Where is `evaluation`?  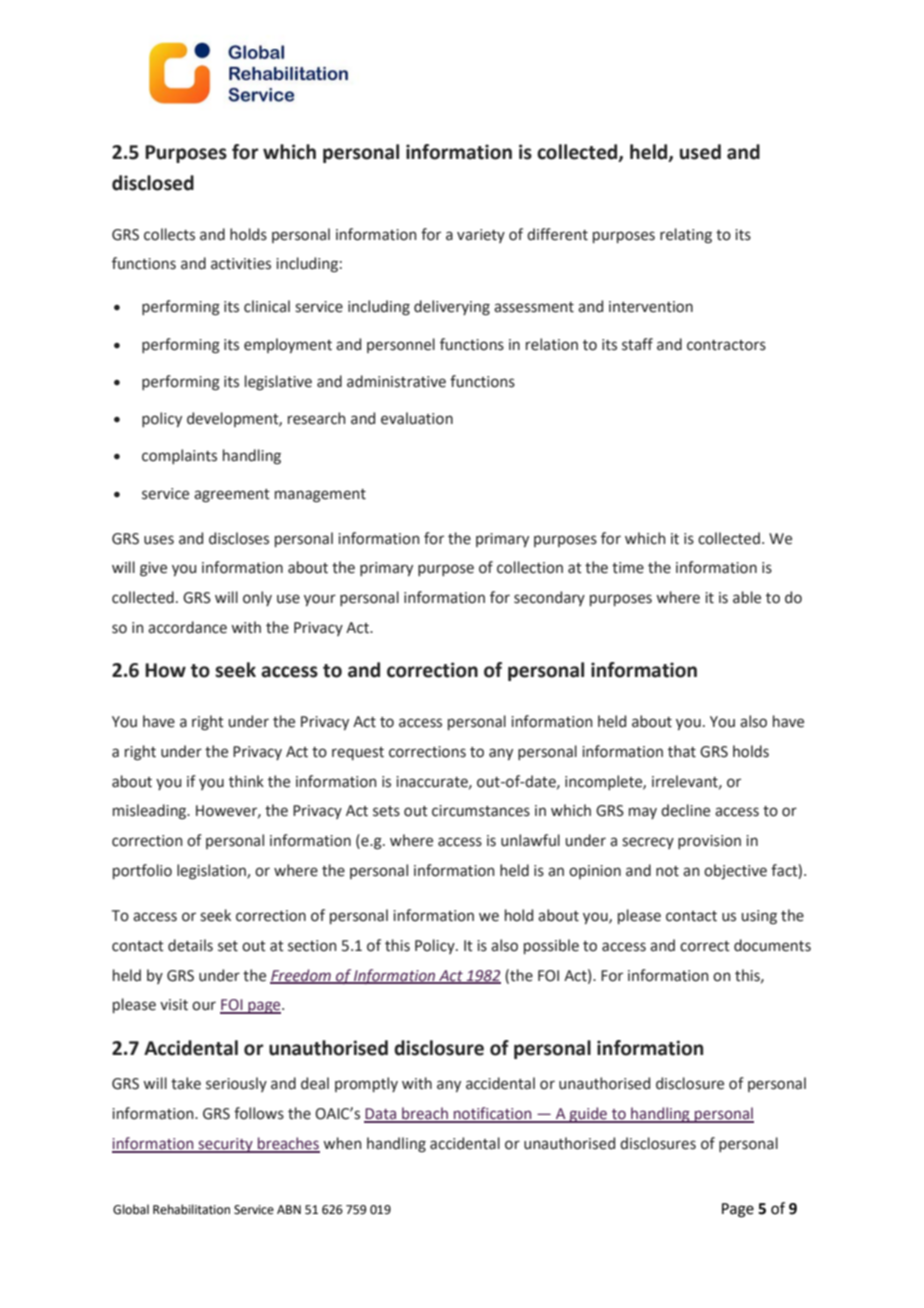
evaluation is located at coordinates (417, 418).
